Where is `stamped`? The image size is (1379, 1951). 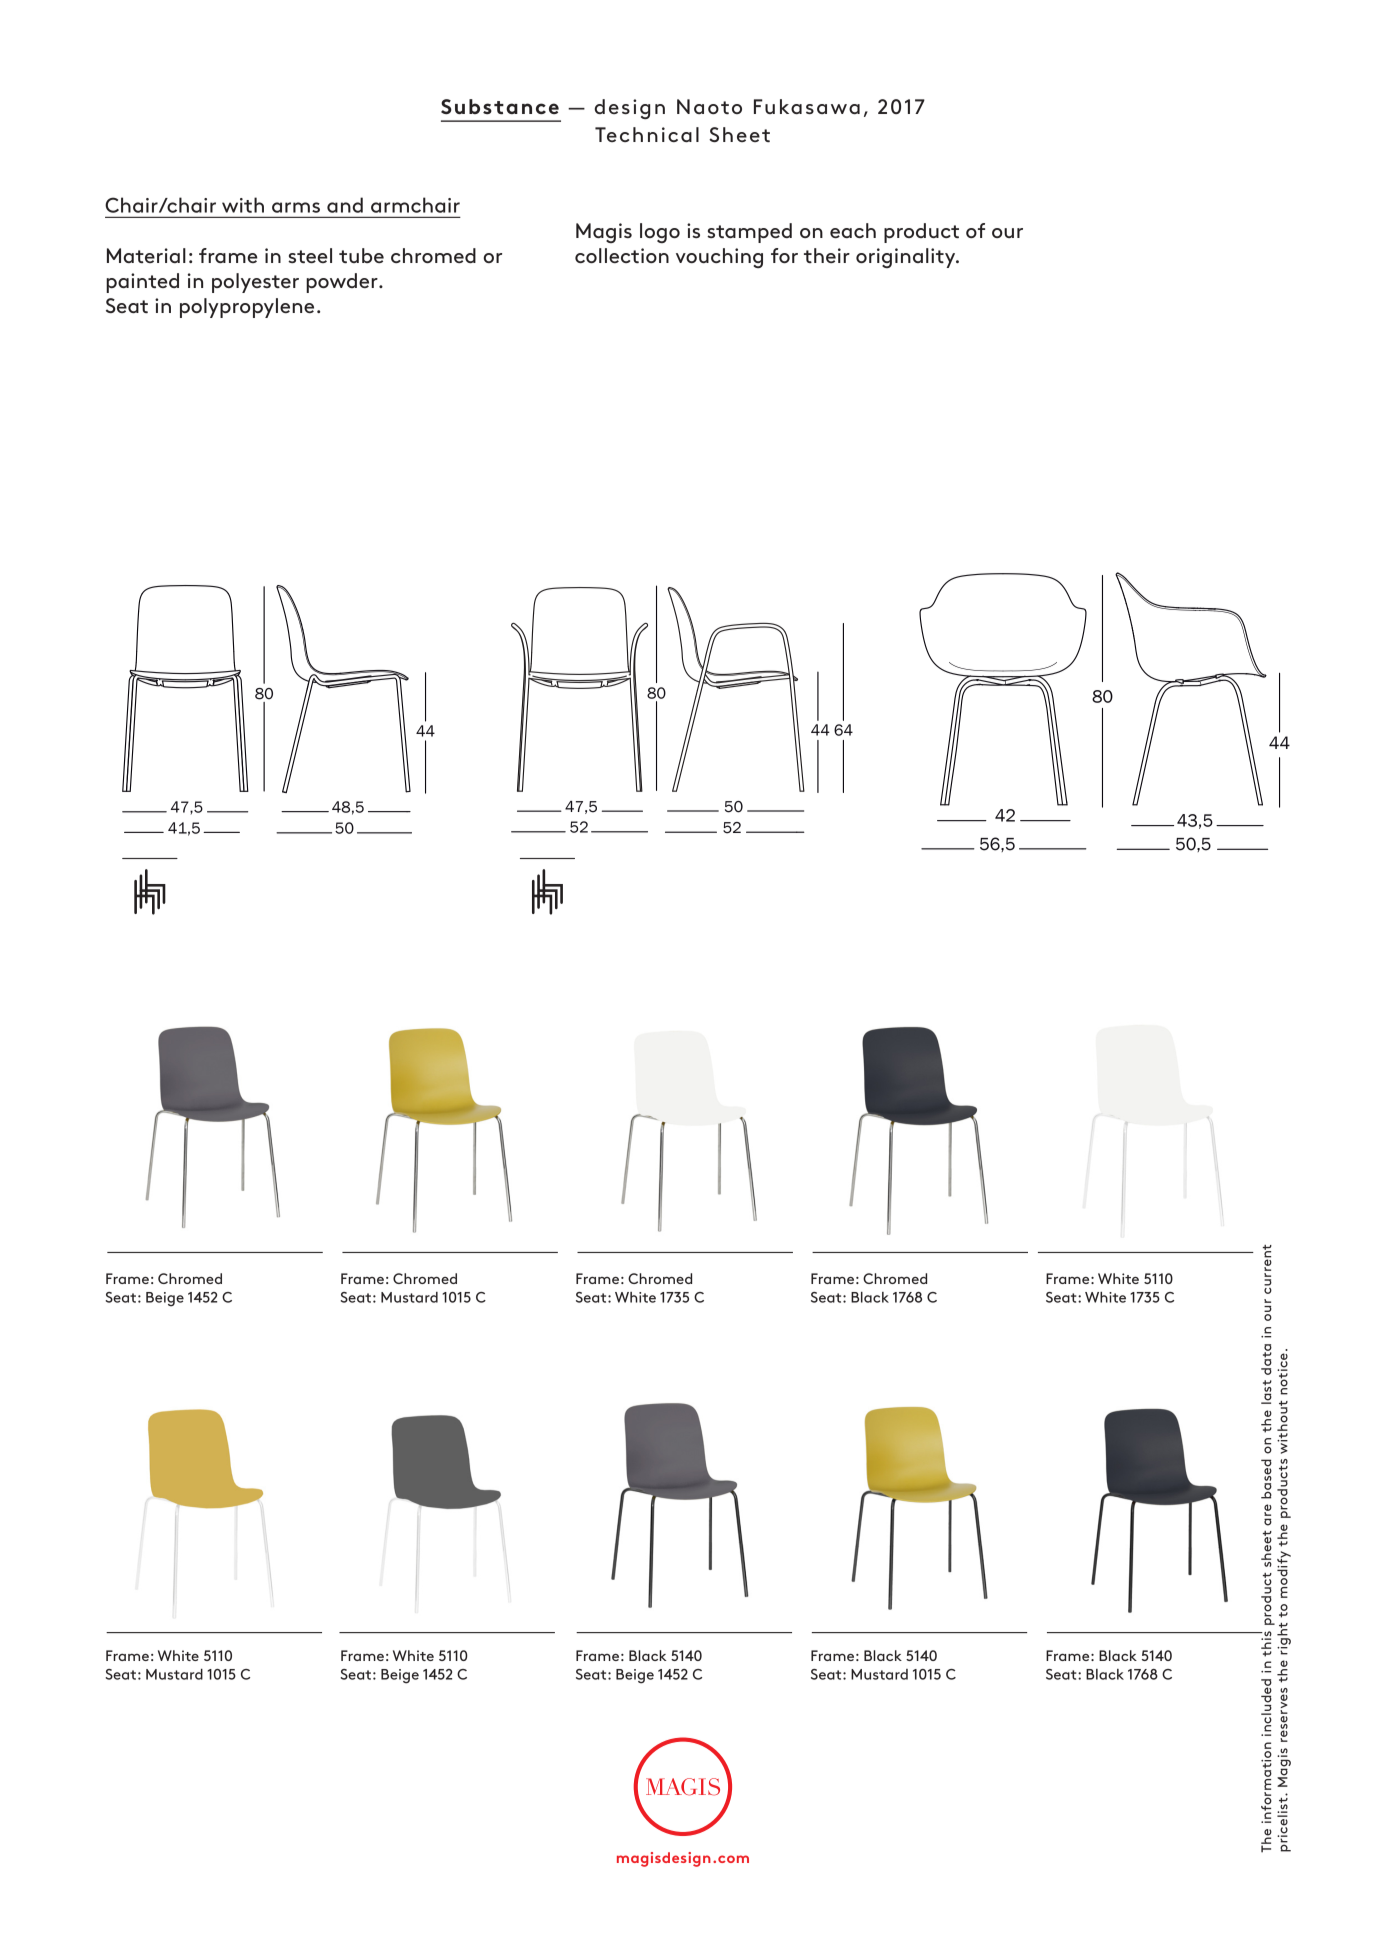
stamped is located at coordinates (749, 233).
